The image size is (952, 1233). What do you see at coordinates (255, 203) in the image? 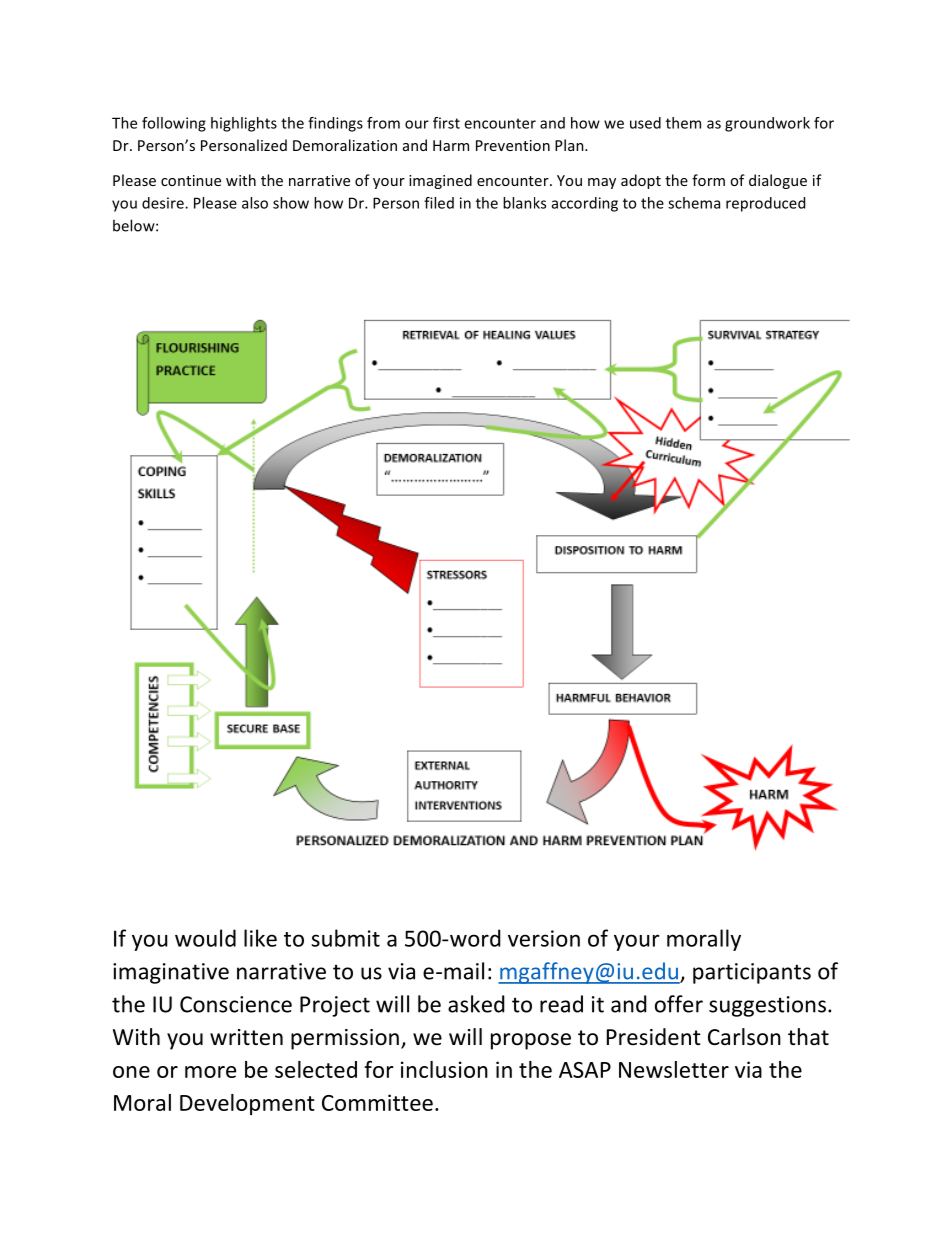
I see `also` at bounding box center [255, 203].
